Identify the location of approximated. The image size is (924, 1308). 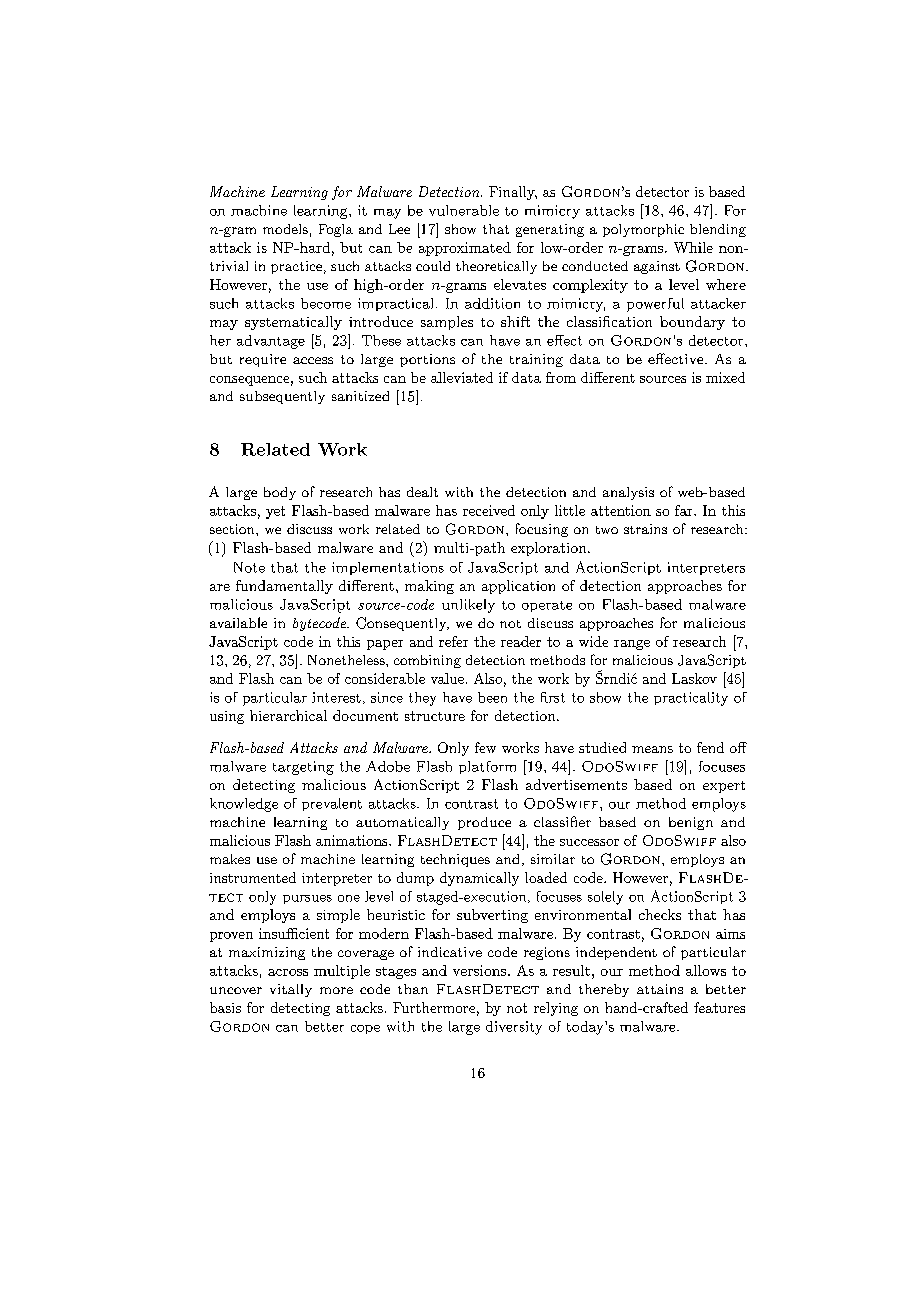
(465, 249).
